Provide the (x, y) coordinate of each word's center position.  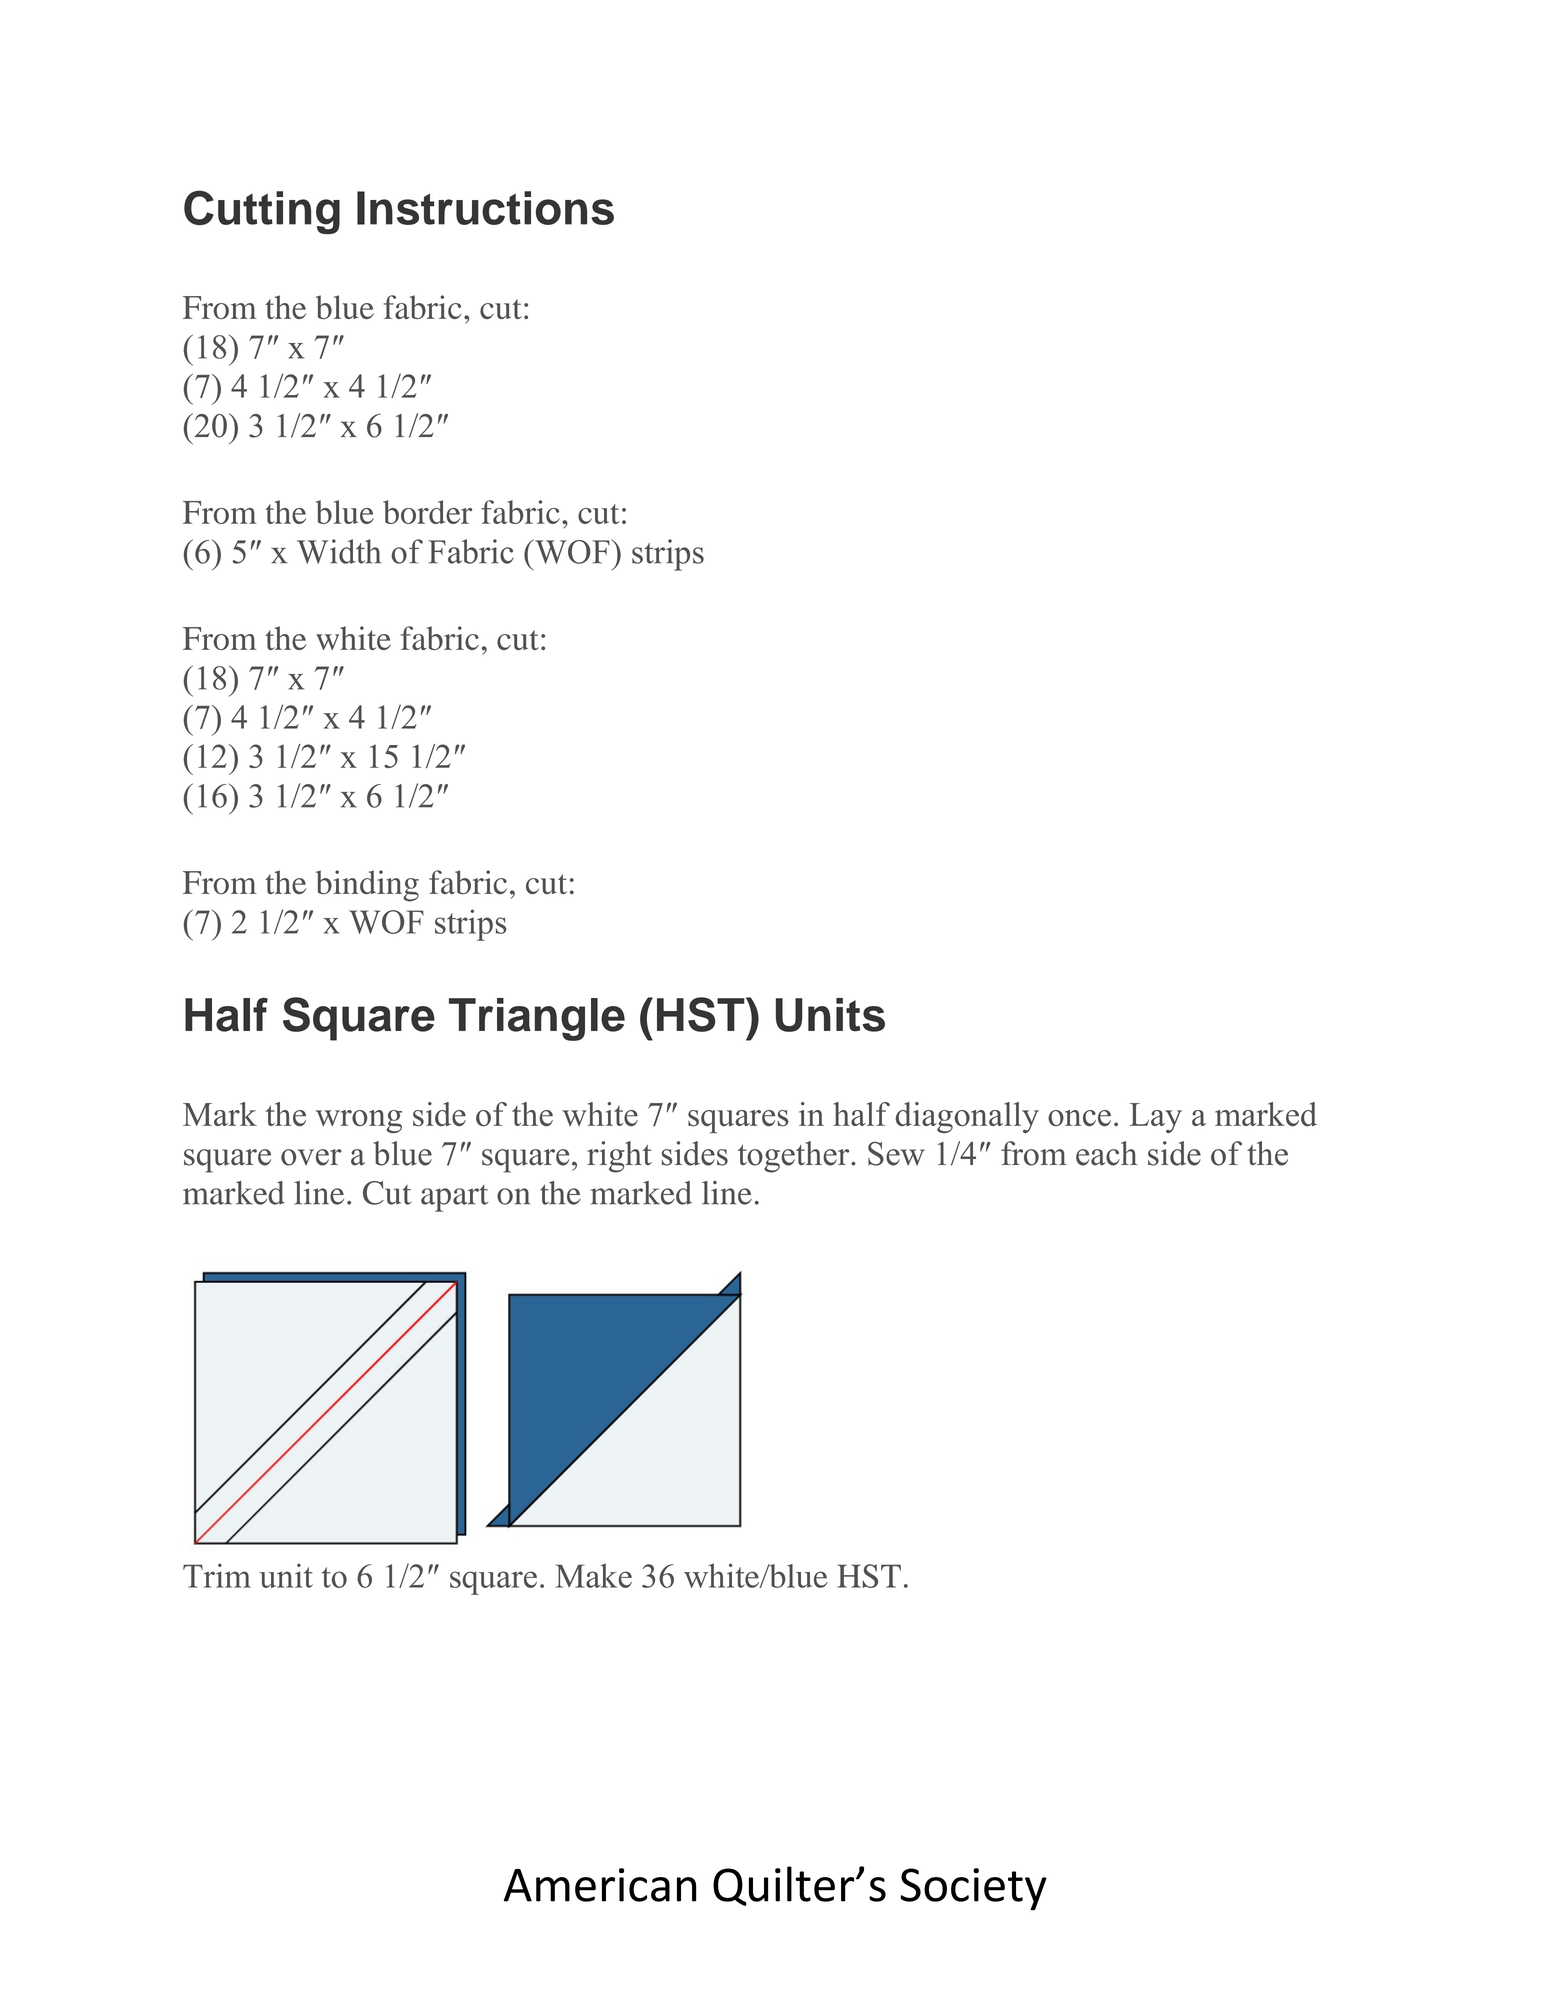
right (619, 1157)
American (600, 1885)
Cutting (262, 212)
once (1079, 1118)
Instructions (485, 208)
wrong (359, 1121)
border (427, 512)
